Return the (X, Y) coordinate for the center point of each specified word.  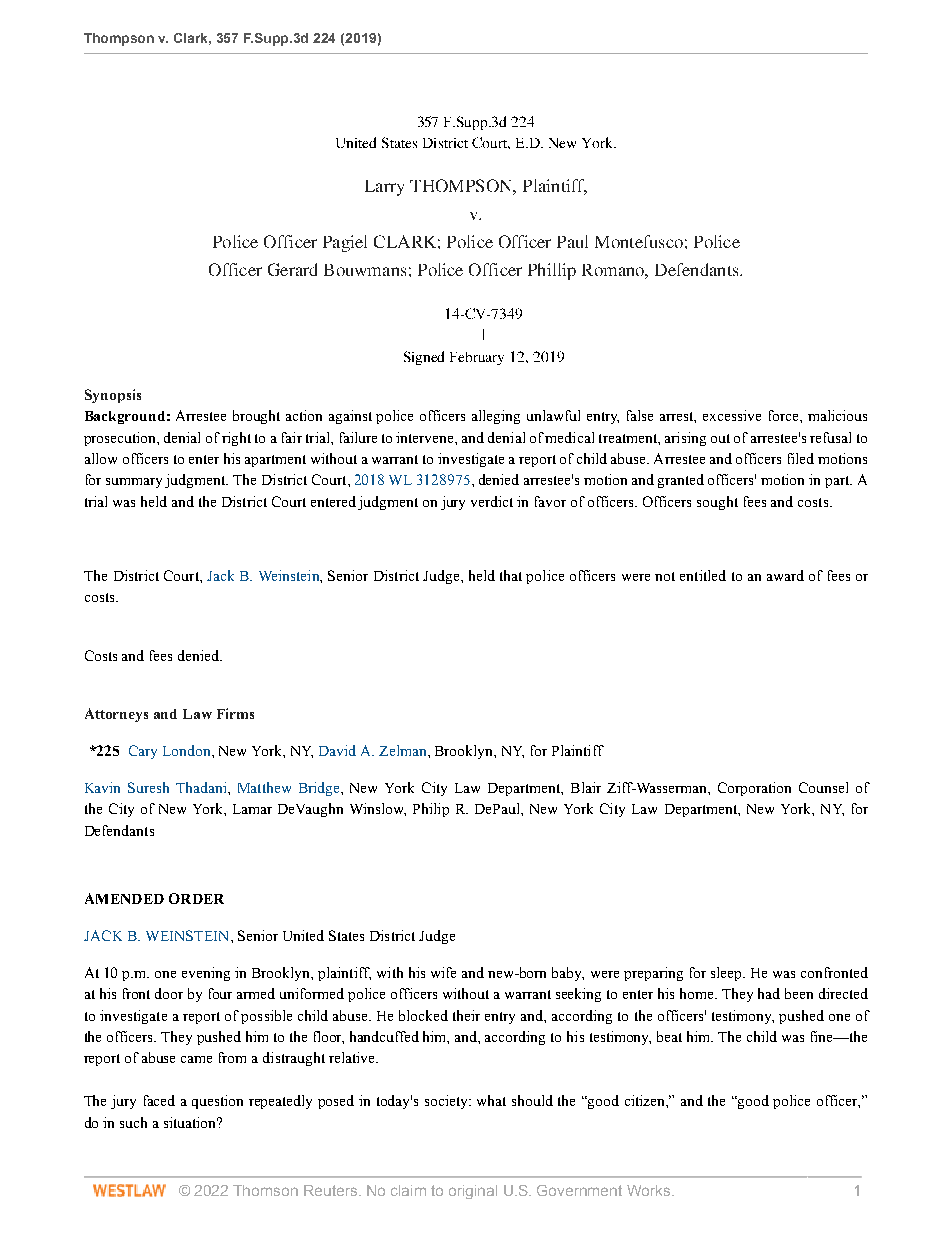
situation (191, 1122)
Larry (384, 188)
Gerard (292, 269)
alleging (496, 417)
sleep (727, 974)
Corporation (754, 789)
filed (801, 458)
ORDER (196, 898)
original (473, 1192)
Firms (235, 713)
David (337, 750)
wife (443, 972)
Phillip (552, 271)
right (236, 439)
